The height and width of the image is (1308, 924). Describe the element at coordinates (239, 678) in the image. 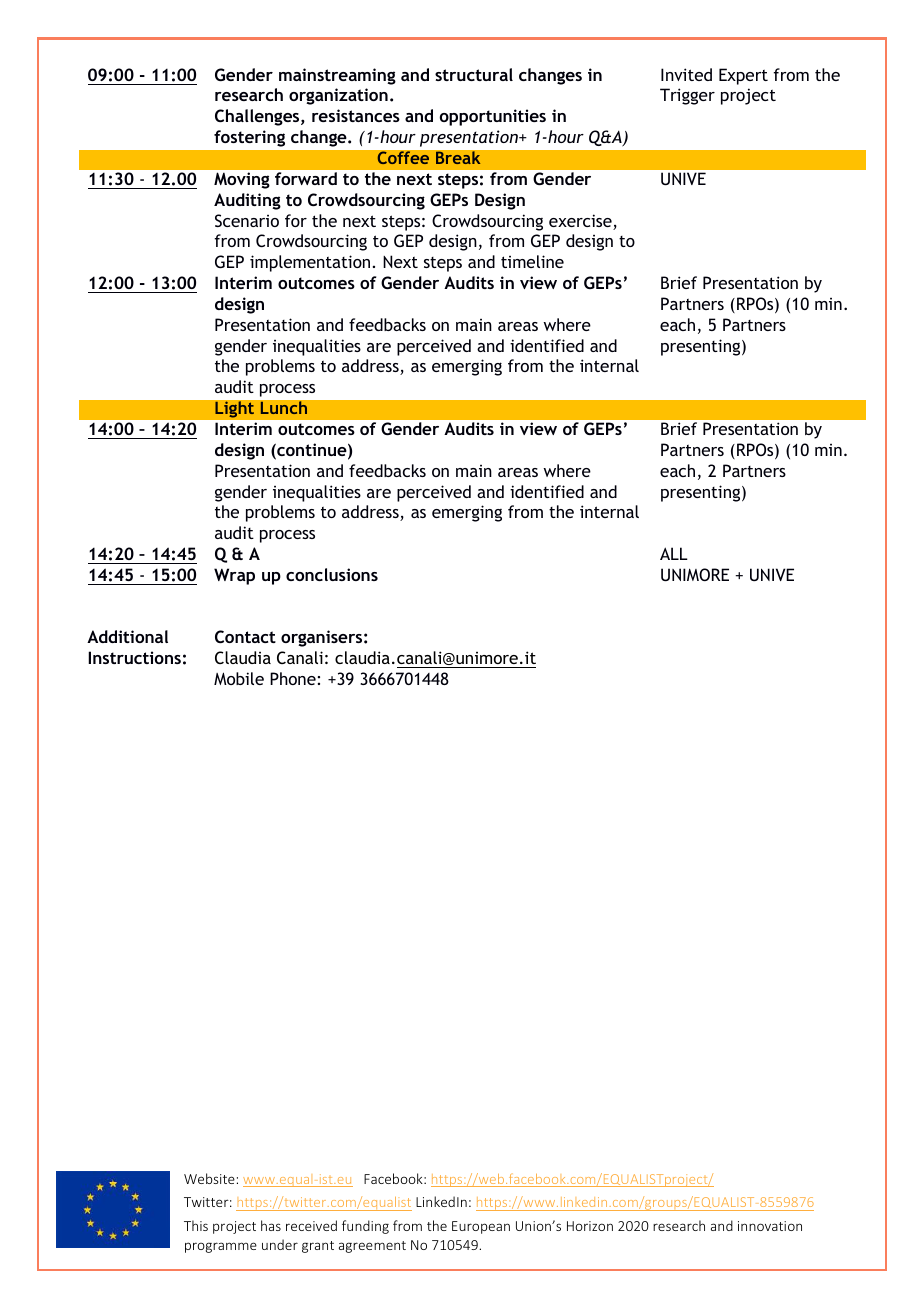

I see `Mobile` at that location.
